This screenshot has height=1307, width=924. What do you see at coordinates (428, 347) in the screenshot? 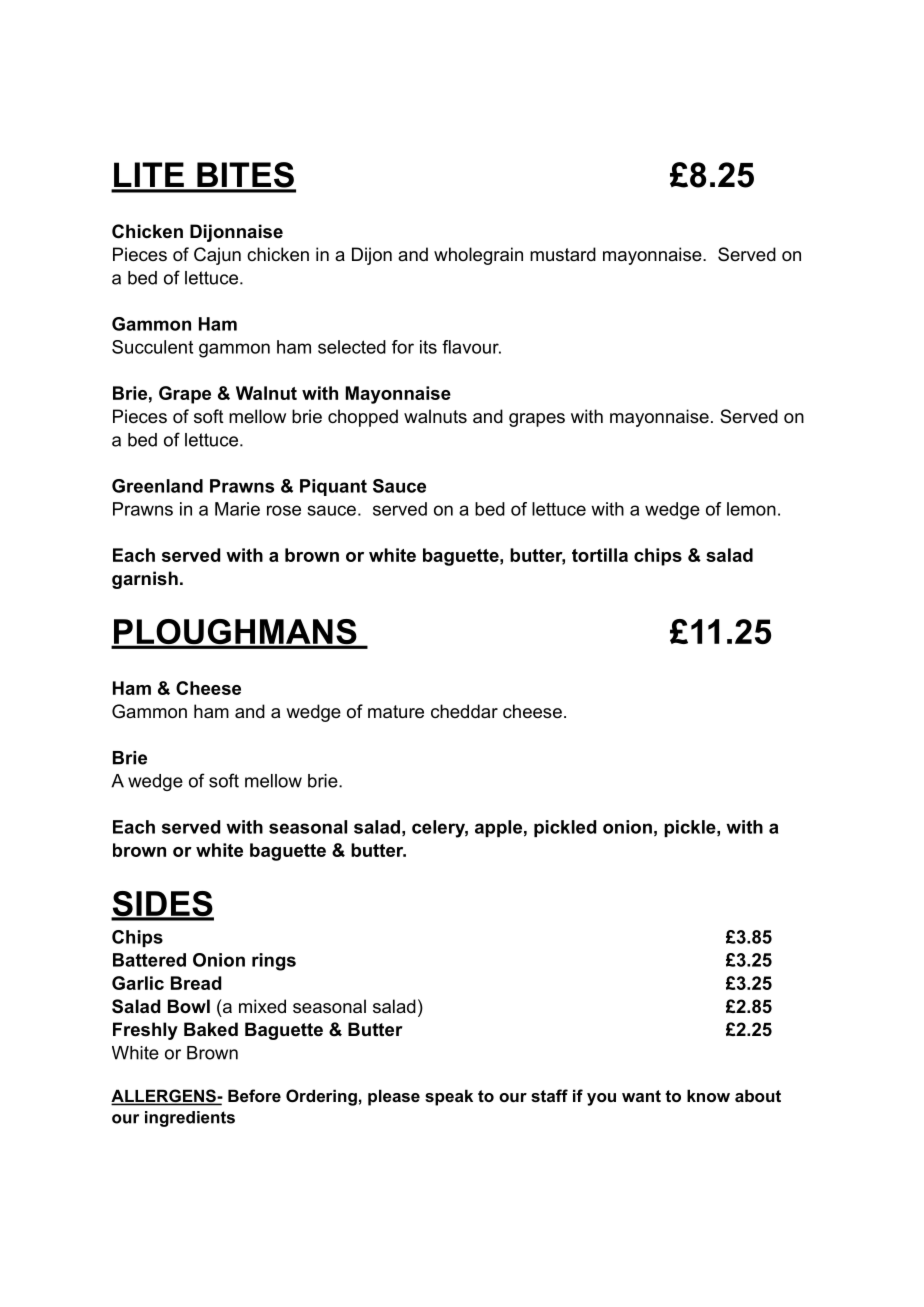
I see `its` at bounding box center [428, 347].
